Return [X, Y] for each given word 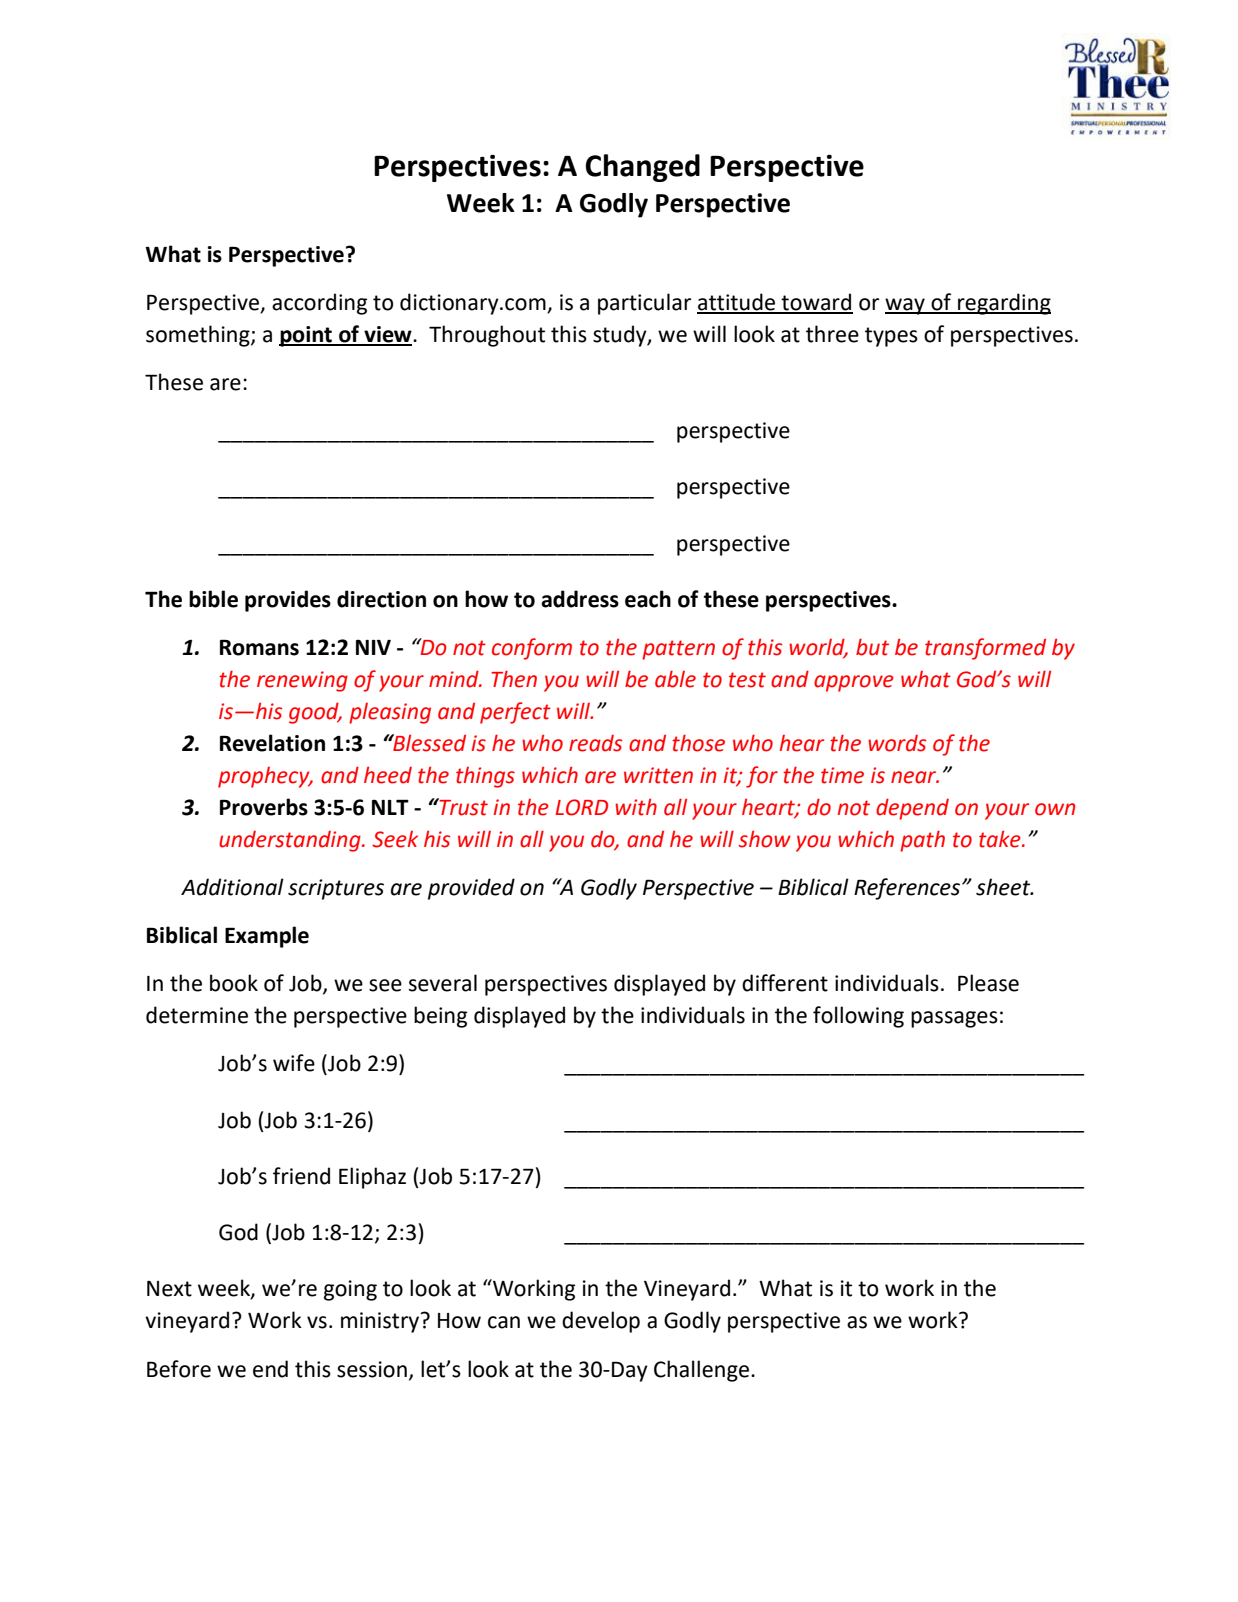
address [580, 599]
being [440, 1017]
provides [288, 601]
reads [595, 743]
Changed [642, 168]
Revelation [272, 743]
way [906, 306]
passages [954, 1019]
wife [294, 1063]
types [891, 337]
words [897, 743]
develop [601, 1322]
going [350, 1290]
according [319, 304]
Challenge [703, 1371]
